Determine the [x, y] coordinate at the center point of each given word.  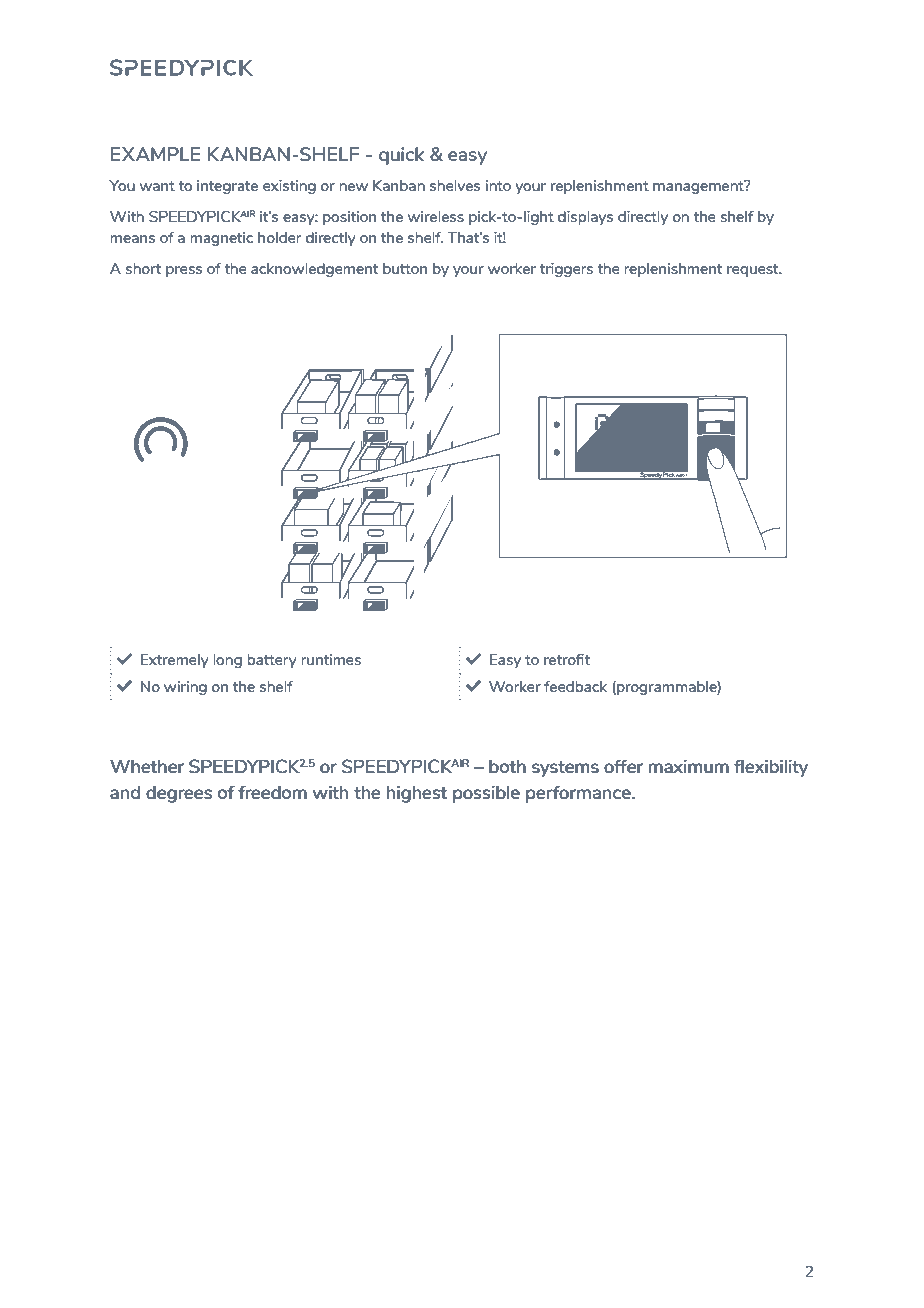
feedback [575, 686]
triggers [566, 270]
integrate [227, 187]
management [699, 187]
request [754, 270]
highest [417, 794]
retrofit [567, 659]
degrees [179, 794]
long [227, 661]
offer [623, 766]
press [184, 271]
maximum [689, 766]
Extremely [175, 661]
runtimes [331, 659]
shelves [455, 185]
